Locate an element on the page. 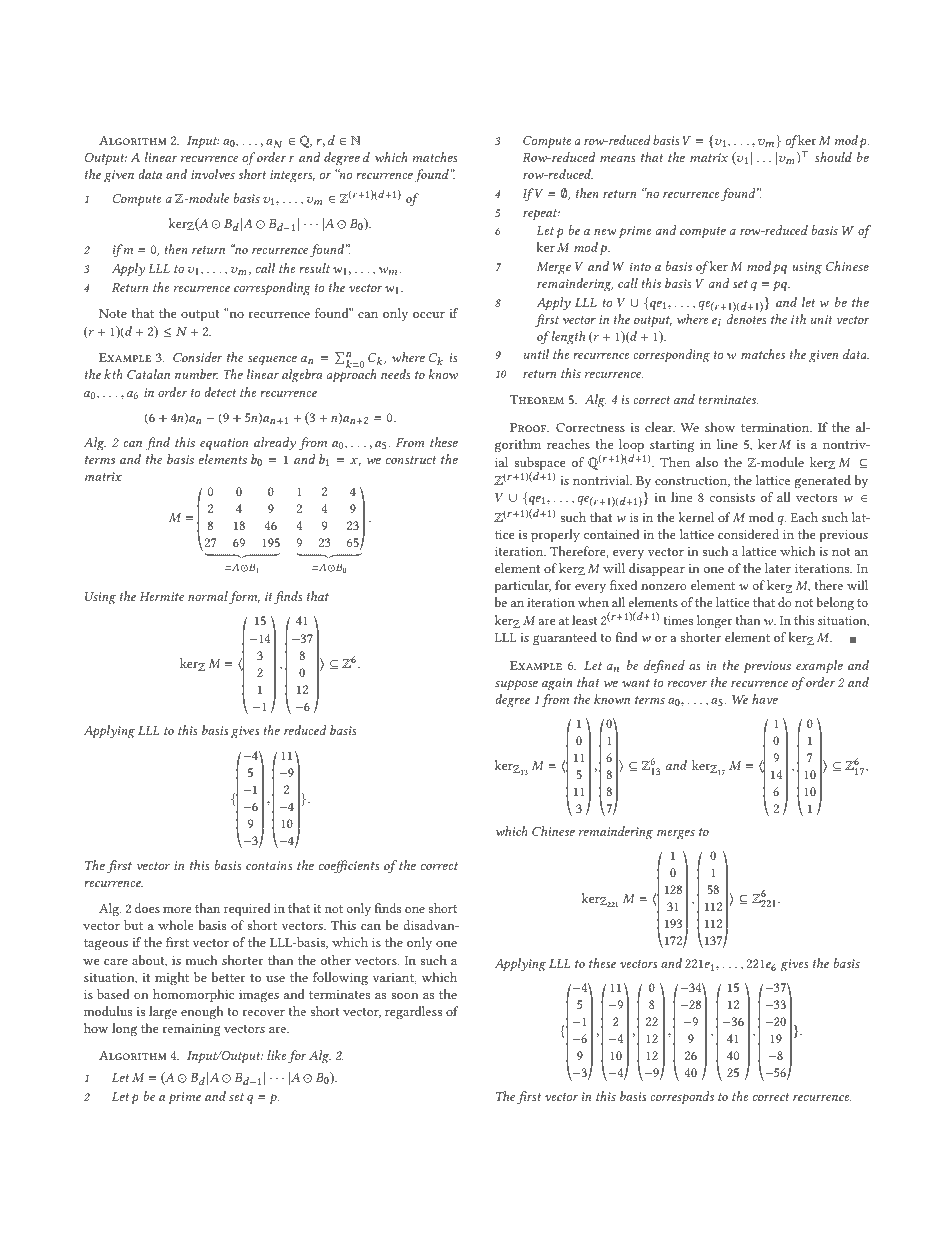 This page has width=952, height=1233. repeat is located at coordinates (541, 215).
